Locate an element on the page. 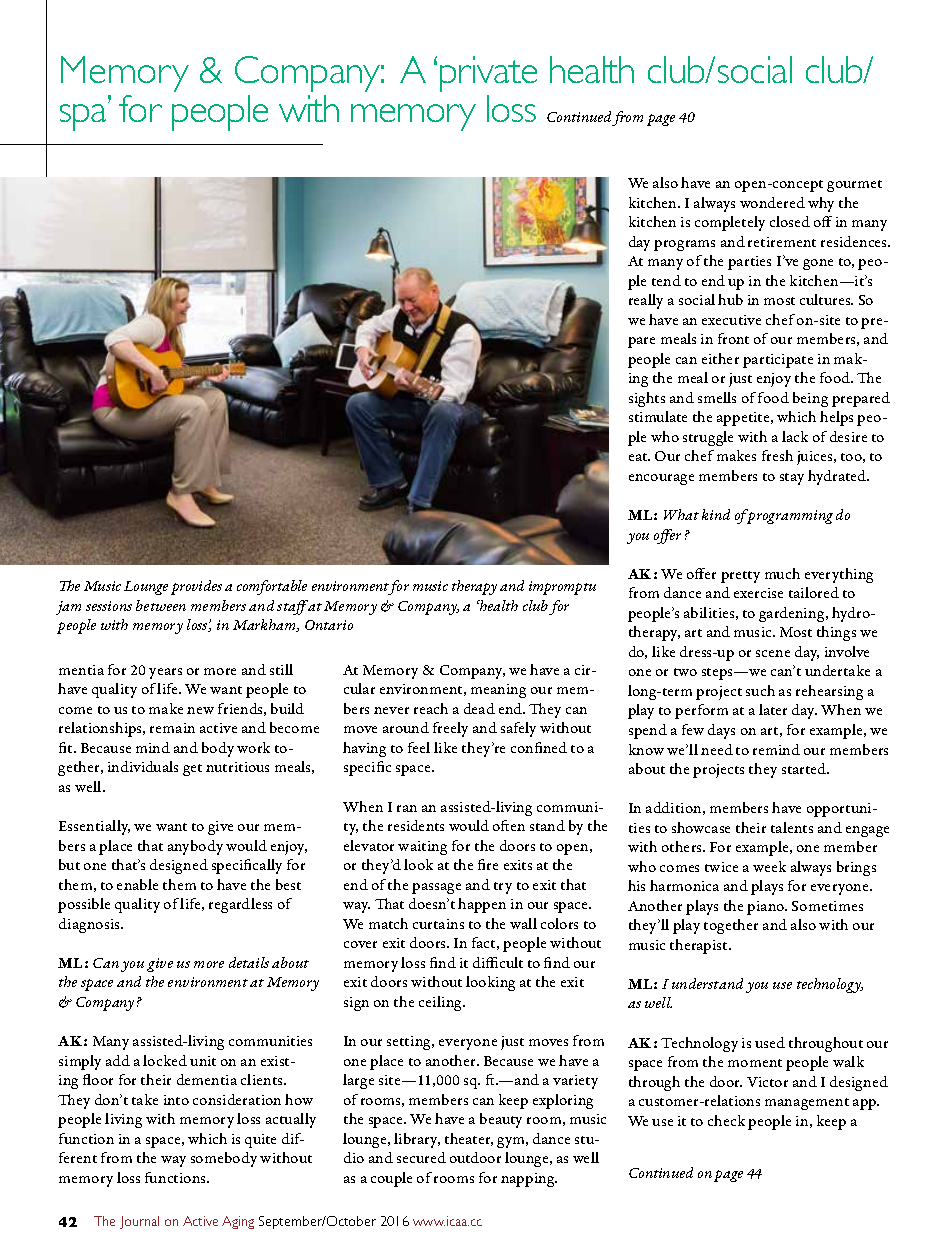  private is located at coordinates (488, 74).
